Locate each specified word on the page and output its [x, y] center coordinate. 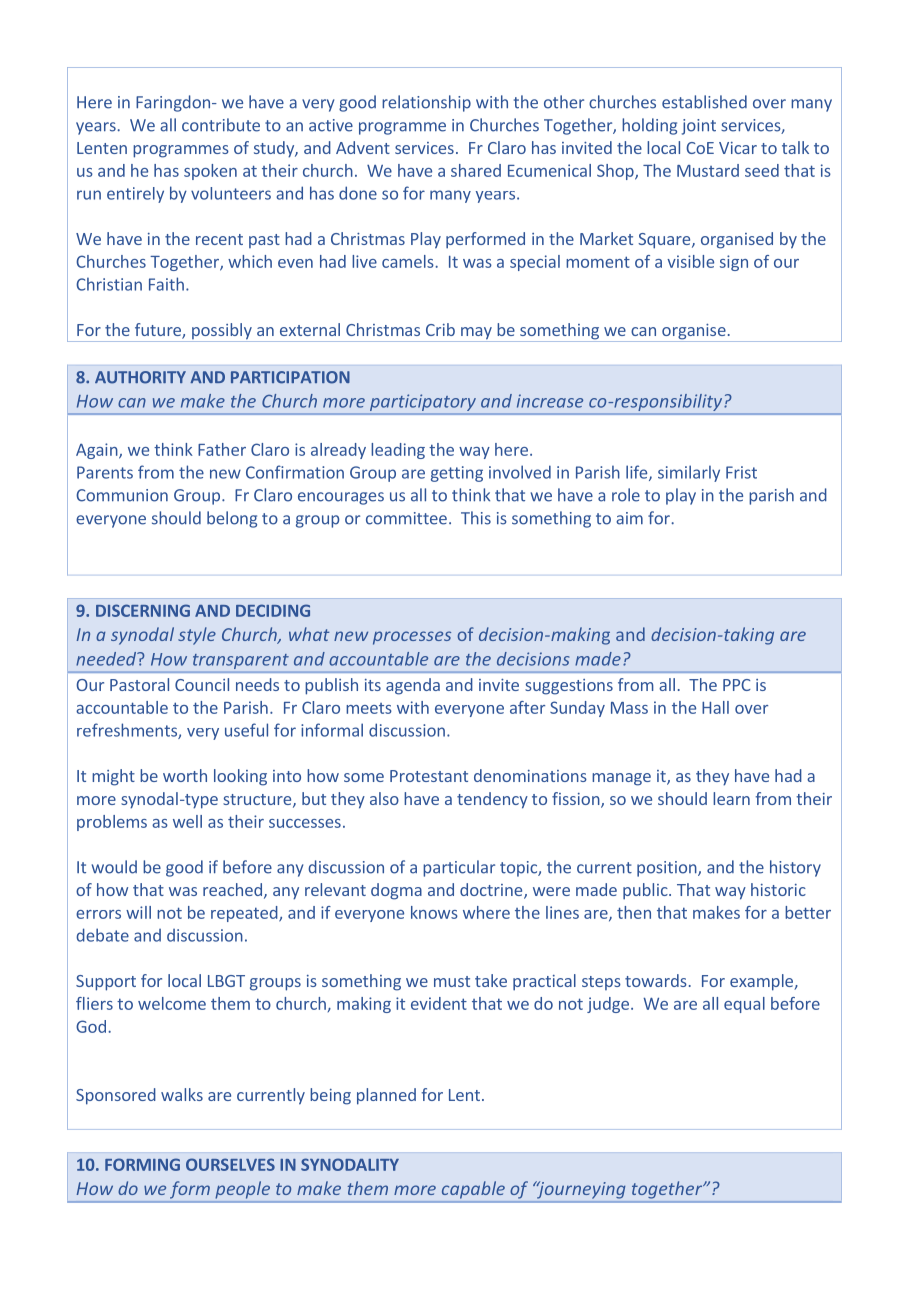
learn [731, 798]
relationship [426, 103]
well [187, 821]
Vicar [738, 148]
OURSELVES [230, 1164]
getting [457, 474]
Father [222, 449]
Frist [741, 472]
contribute [221, 125]
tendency [492, 800]
